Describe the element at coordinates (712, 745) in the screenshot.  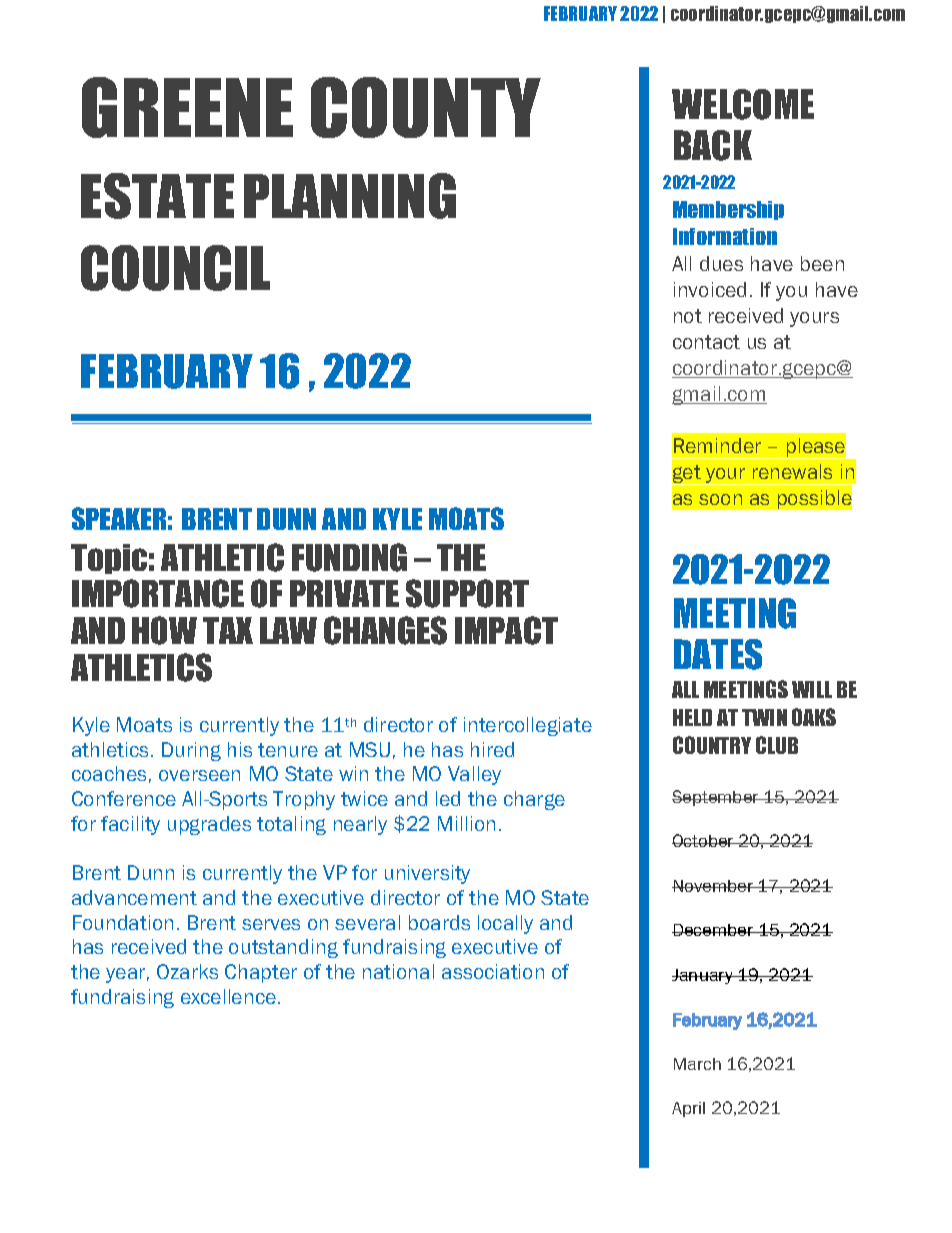
I see `COUNTRY` at that location.
